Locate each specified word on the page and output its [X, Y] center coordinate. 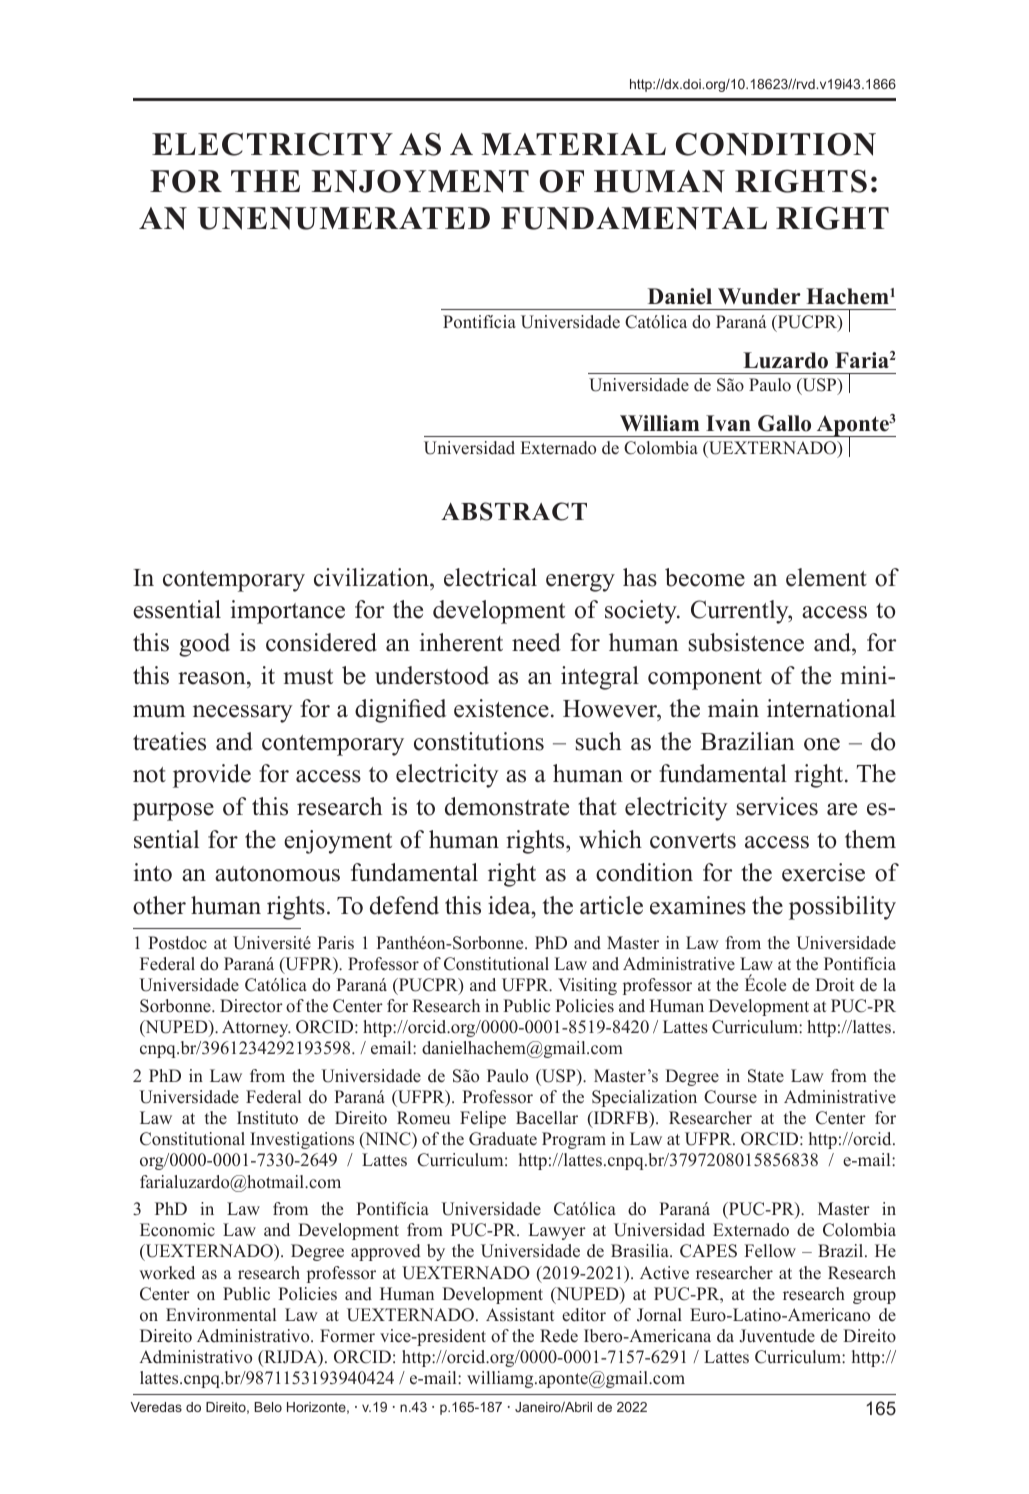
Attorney [256, 1028]
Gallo [784, 423]
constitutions [479, 741]
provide [212, 776]
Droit [834, 985]
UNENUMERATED [343, 218]
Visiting [587, 986]
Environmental [221, 1315]
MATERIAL [574, 144]
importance [287, 612]
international [831, 708]
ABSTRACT [514, 511]
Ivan [728, 423]
